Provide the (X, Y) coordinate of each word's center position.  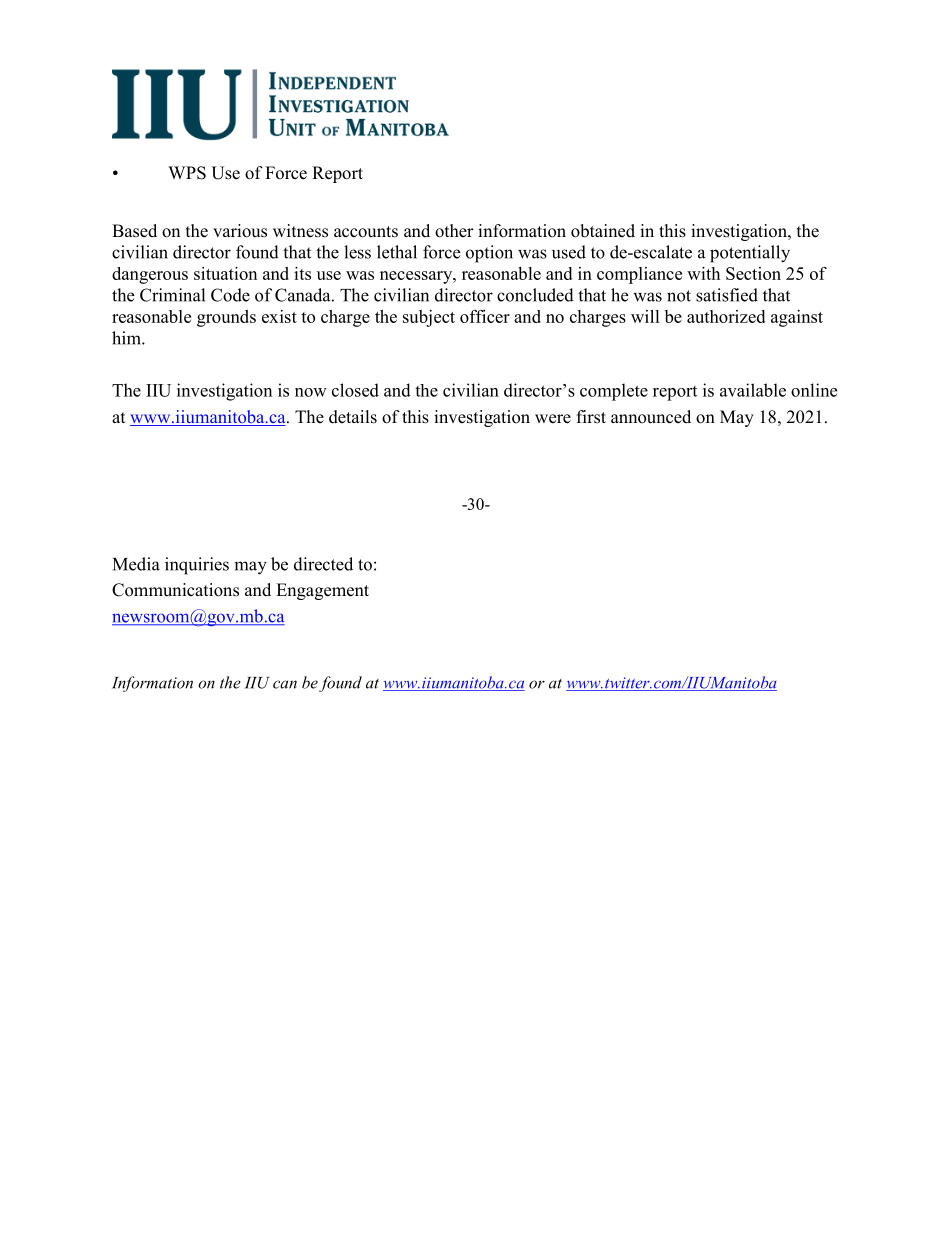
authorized (726, 316)
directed (323, 564)
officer (485, 316)
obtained (603, 231)
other (454, 231)
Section (753, 273)
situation (225, 273)
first (591, 417)
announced (651, 417)
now (311, 392)
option (489, 254)
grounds (226, 318)
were (553, 419)
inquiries (197, 566)
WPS (187, 173)
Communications (175, 590)
